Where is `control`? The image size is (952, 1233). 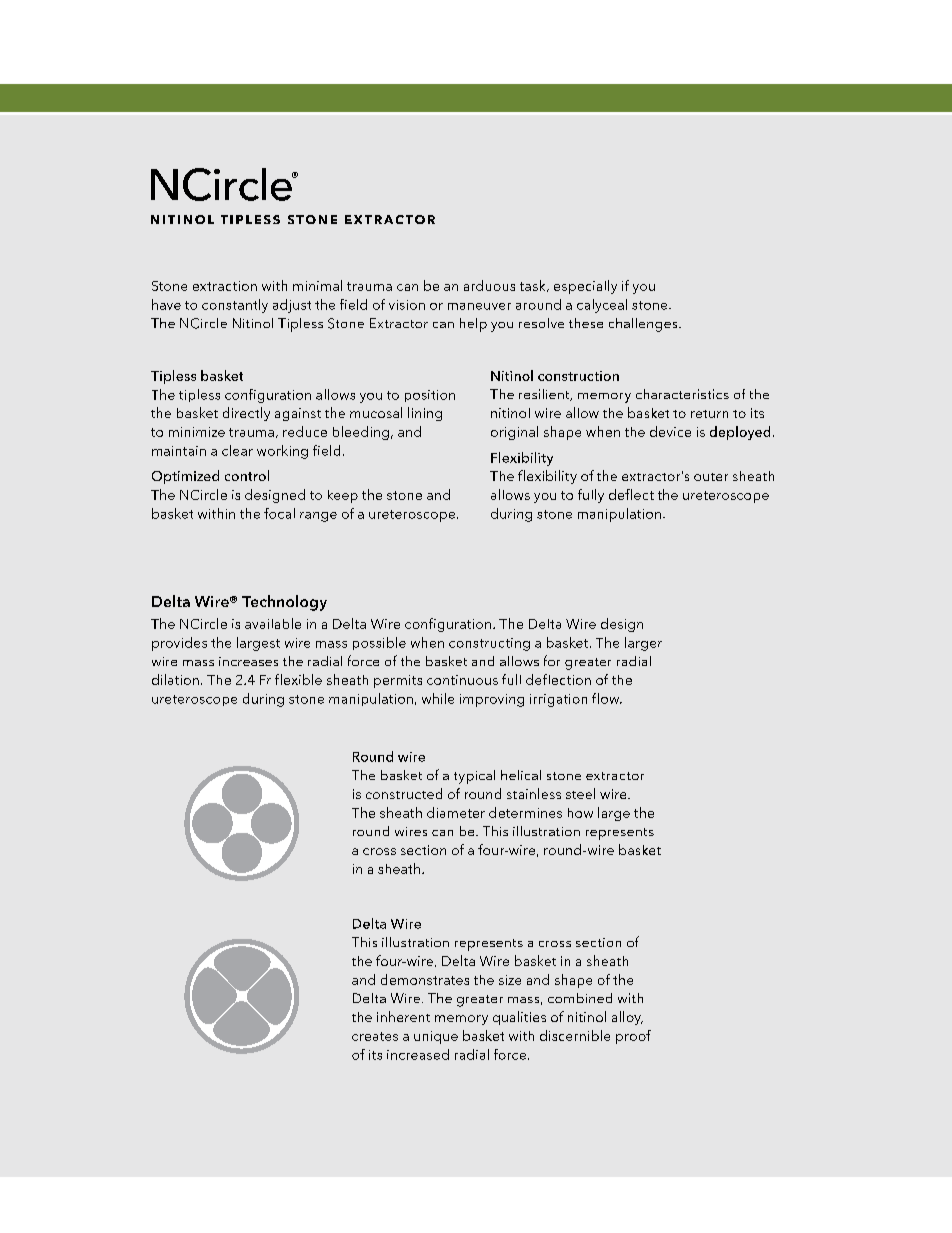 control is located at coordinates (247, 475).
